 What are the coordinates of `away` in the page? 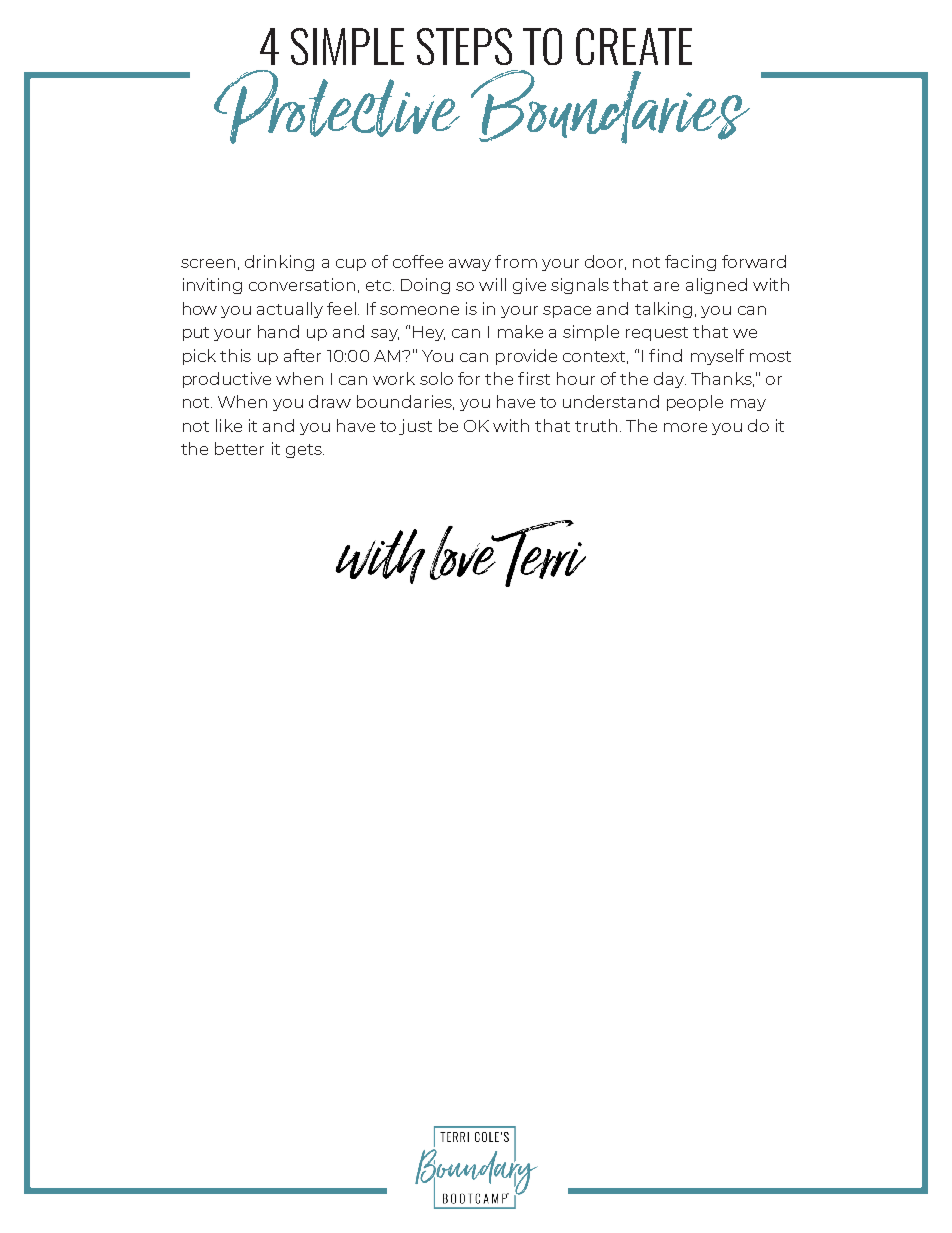 It's located at (470, 265).
